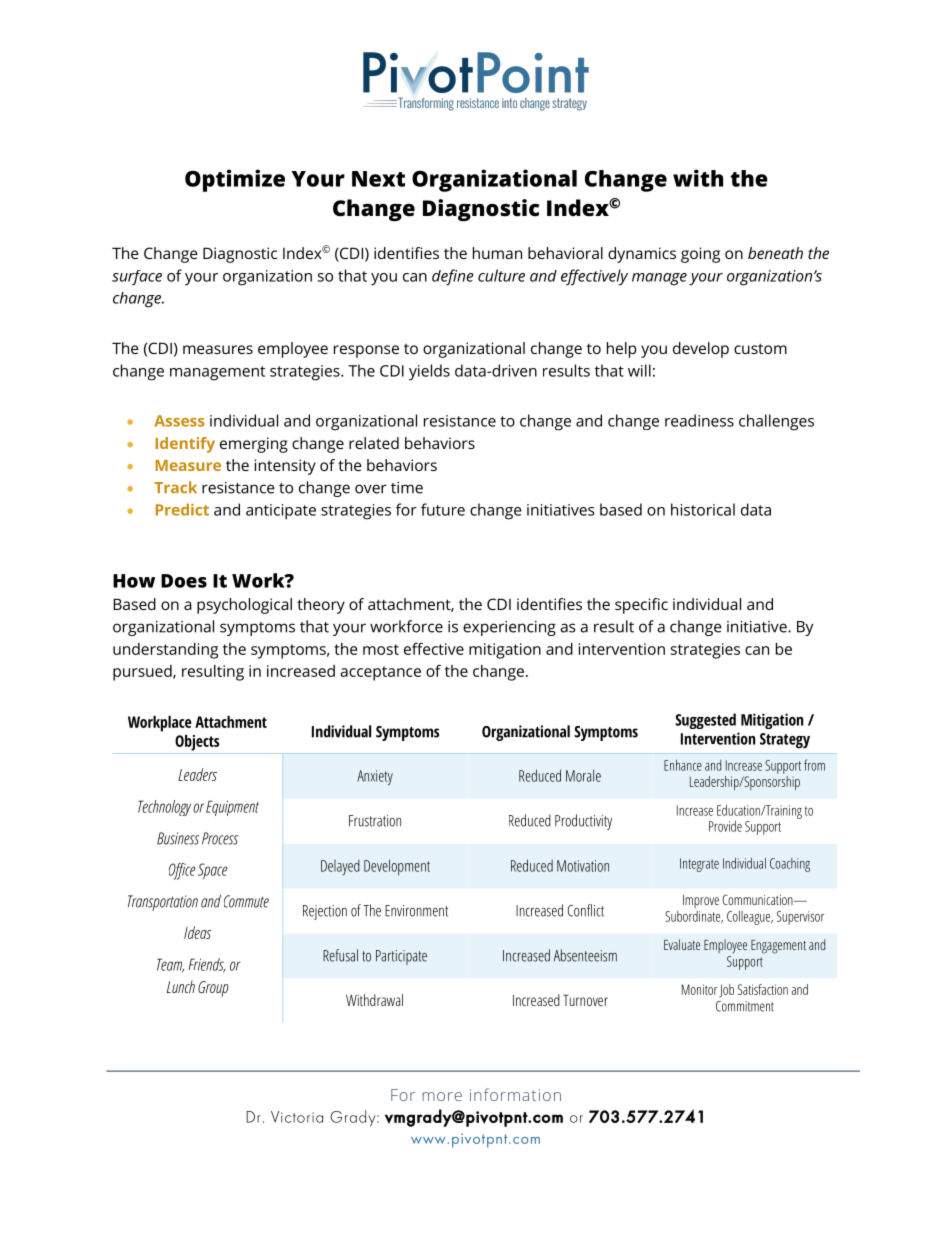 The width and height of the screenshot is (952, 1233). I want to click on understanding, so click(165, 651).
